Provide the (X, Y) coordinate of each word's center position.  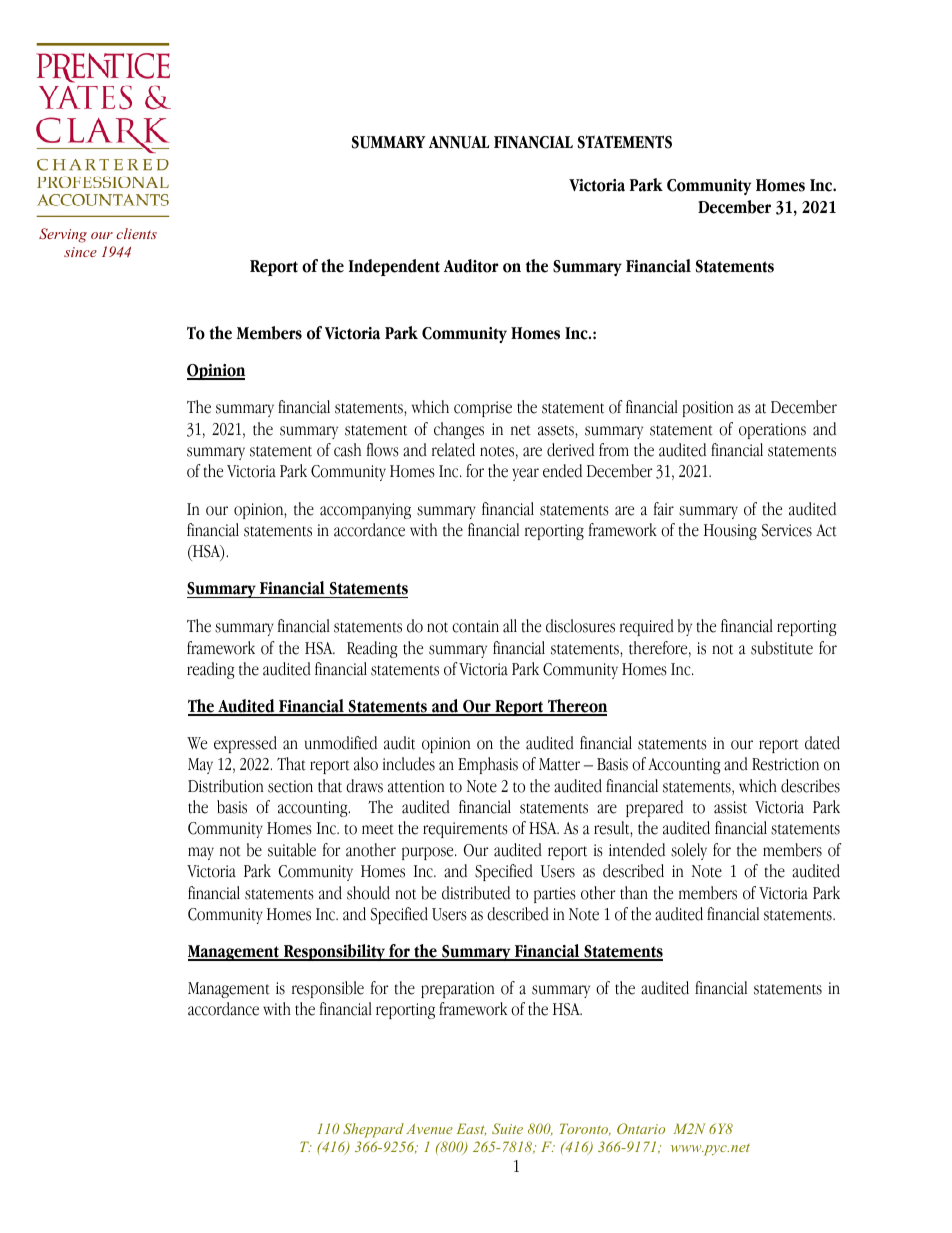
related (453, 450)
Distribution (225, 786)
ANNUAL (459, 142)
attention (416, 786)
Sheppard (373, 1130)
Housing (730, 532)
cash (347, 450)
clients (136, 233)
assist (730, 807)
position (708, 409)
